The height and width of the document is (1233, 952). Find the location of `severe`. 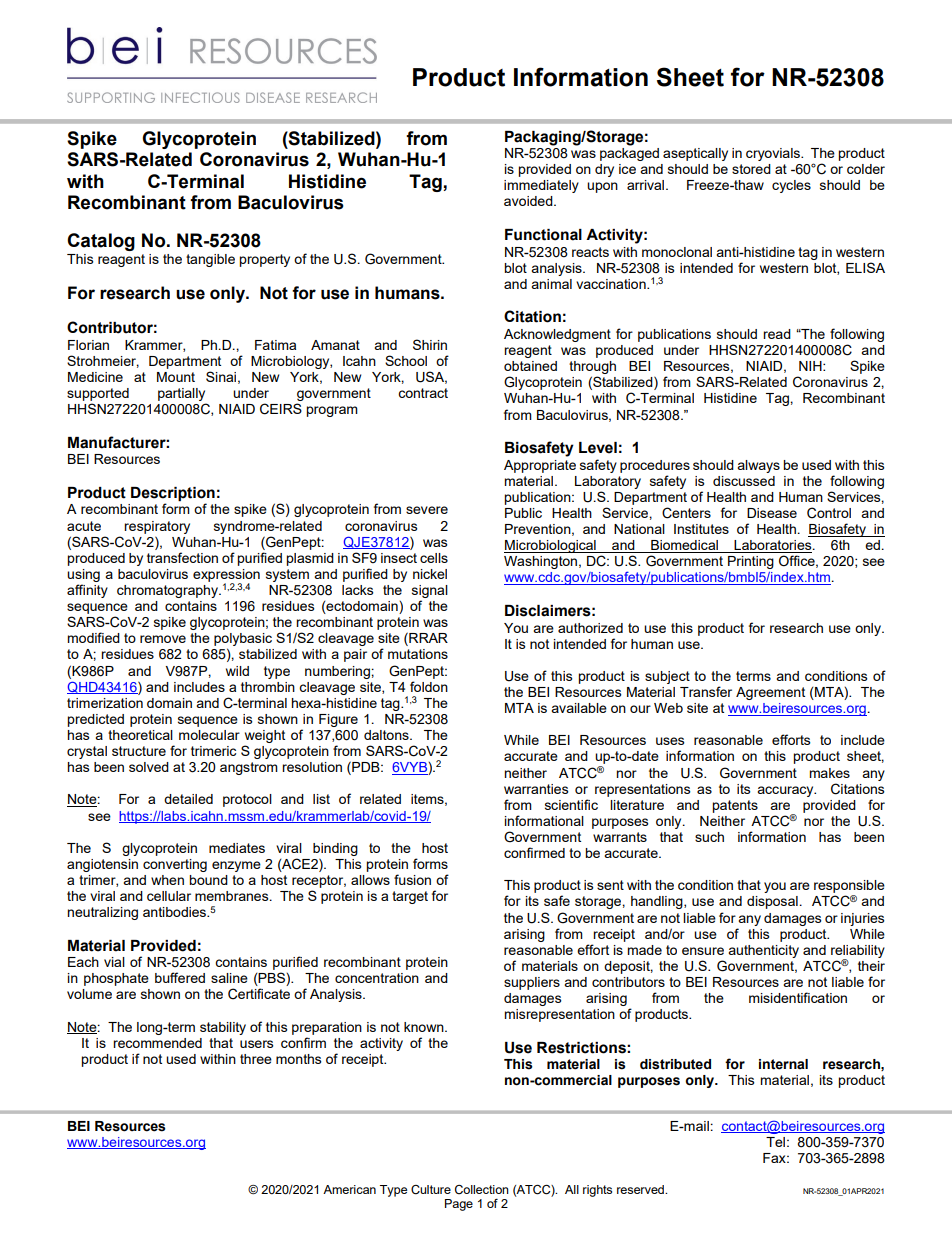

severe is located at coordinates (427, 510).
